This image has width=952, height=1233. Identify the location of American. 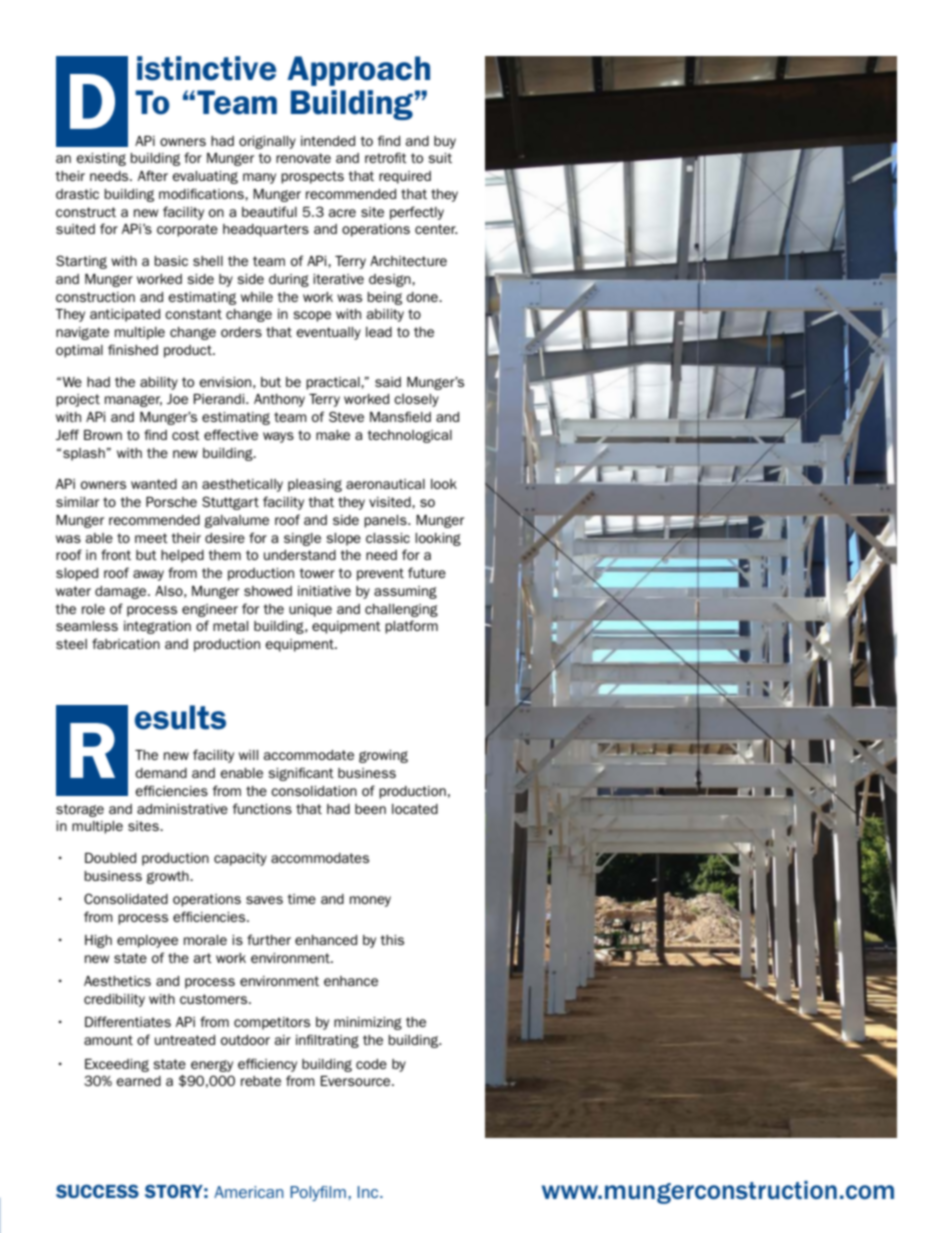
(249, 1192).
